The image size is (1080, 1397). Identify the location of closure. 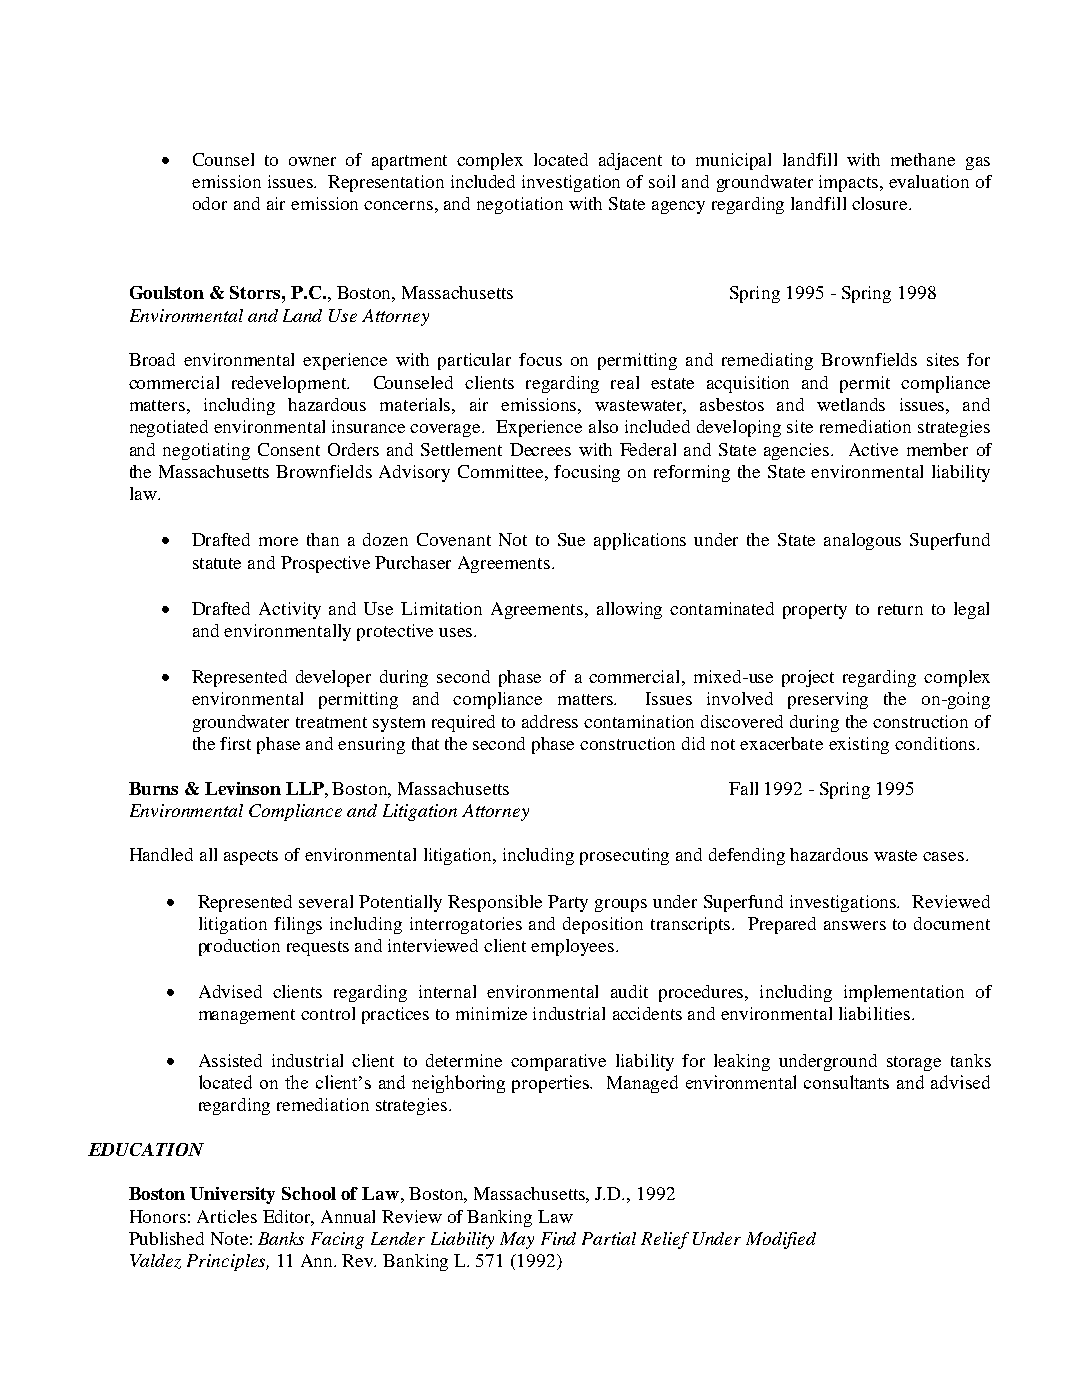
(881, 203).
